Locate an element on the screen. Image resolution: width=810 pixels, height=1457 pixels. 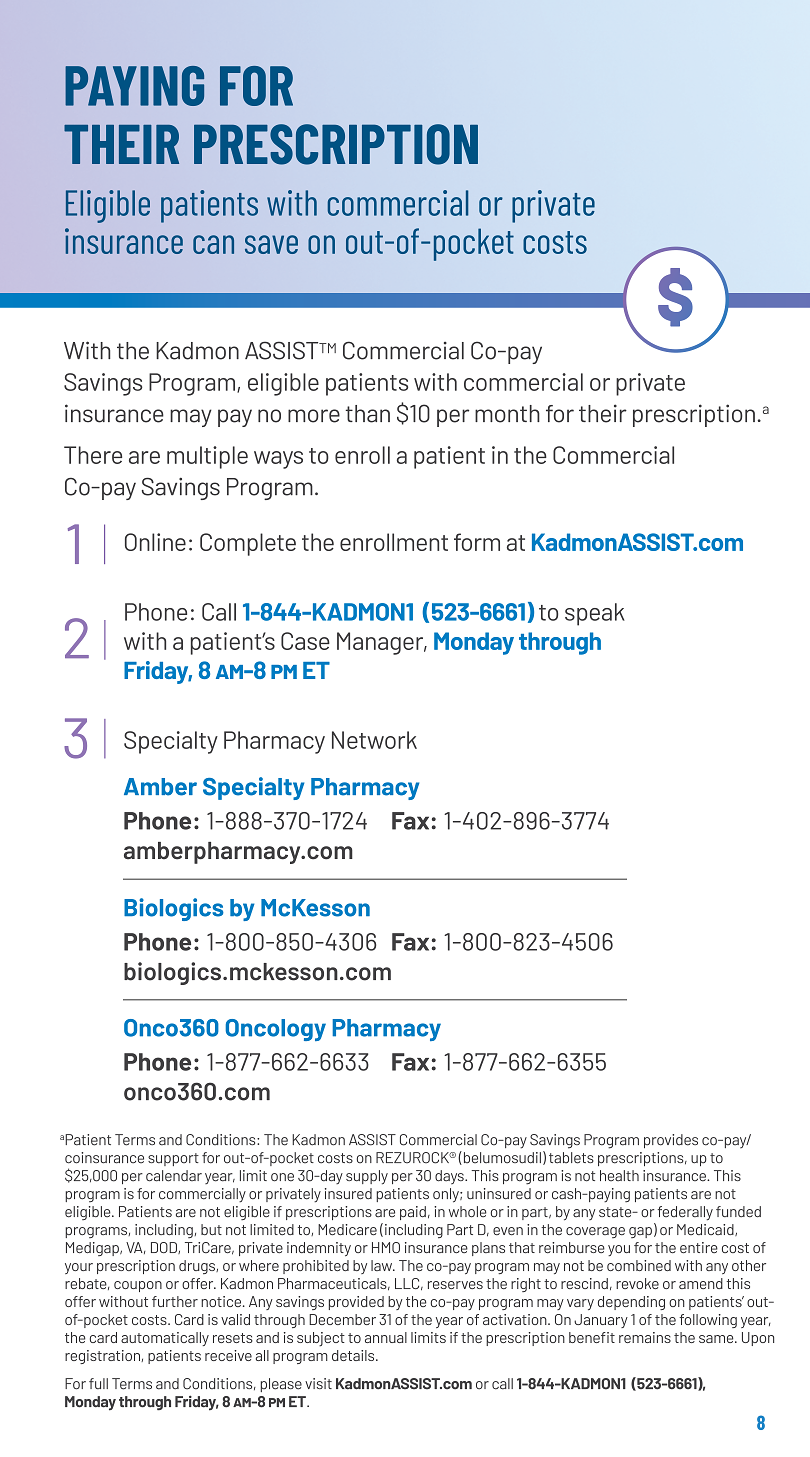
Case is located at coordinates (305, 641).
